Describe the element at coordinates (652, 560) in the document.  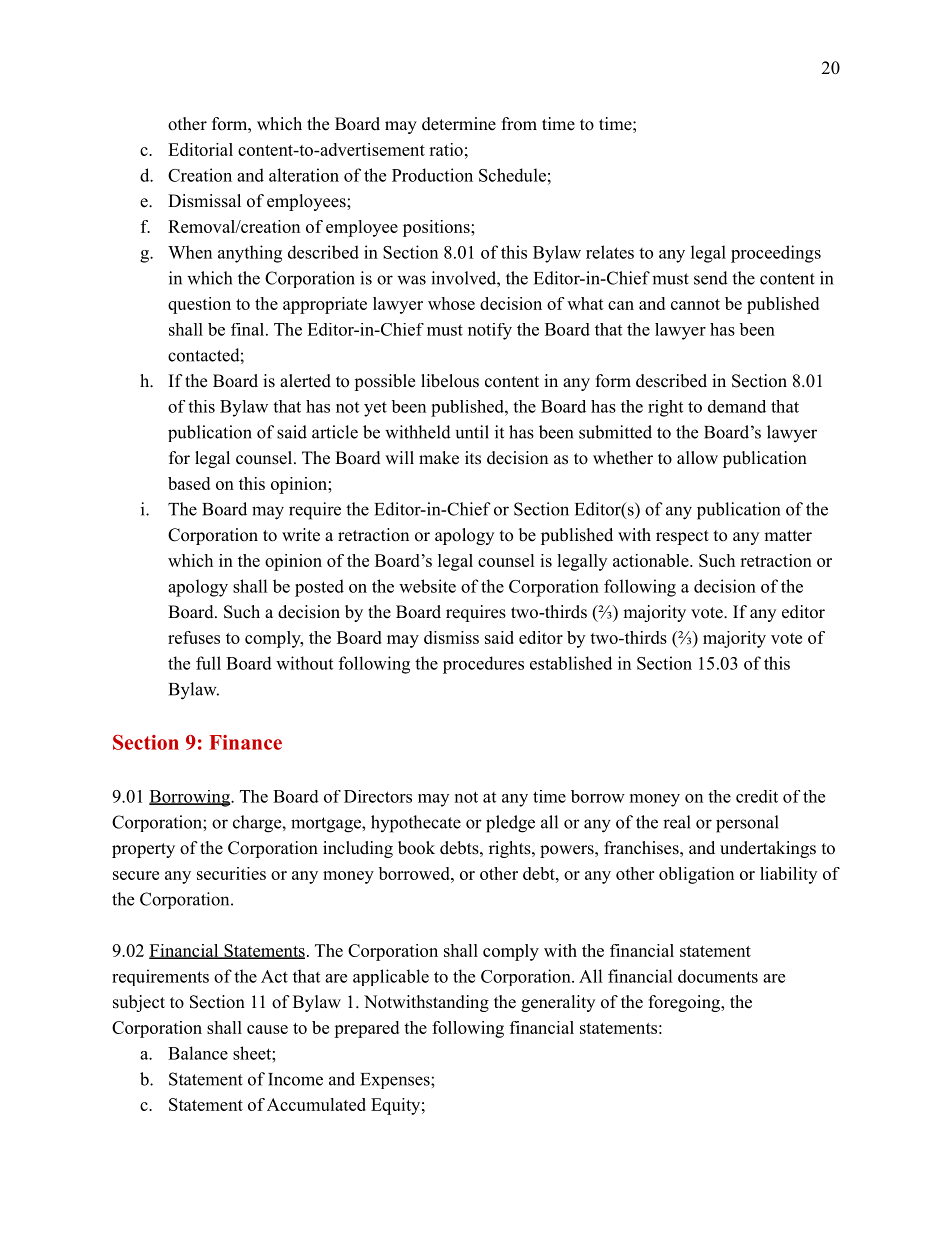
I see `actionable` at that location.
